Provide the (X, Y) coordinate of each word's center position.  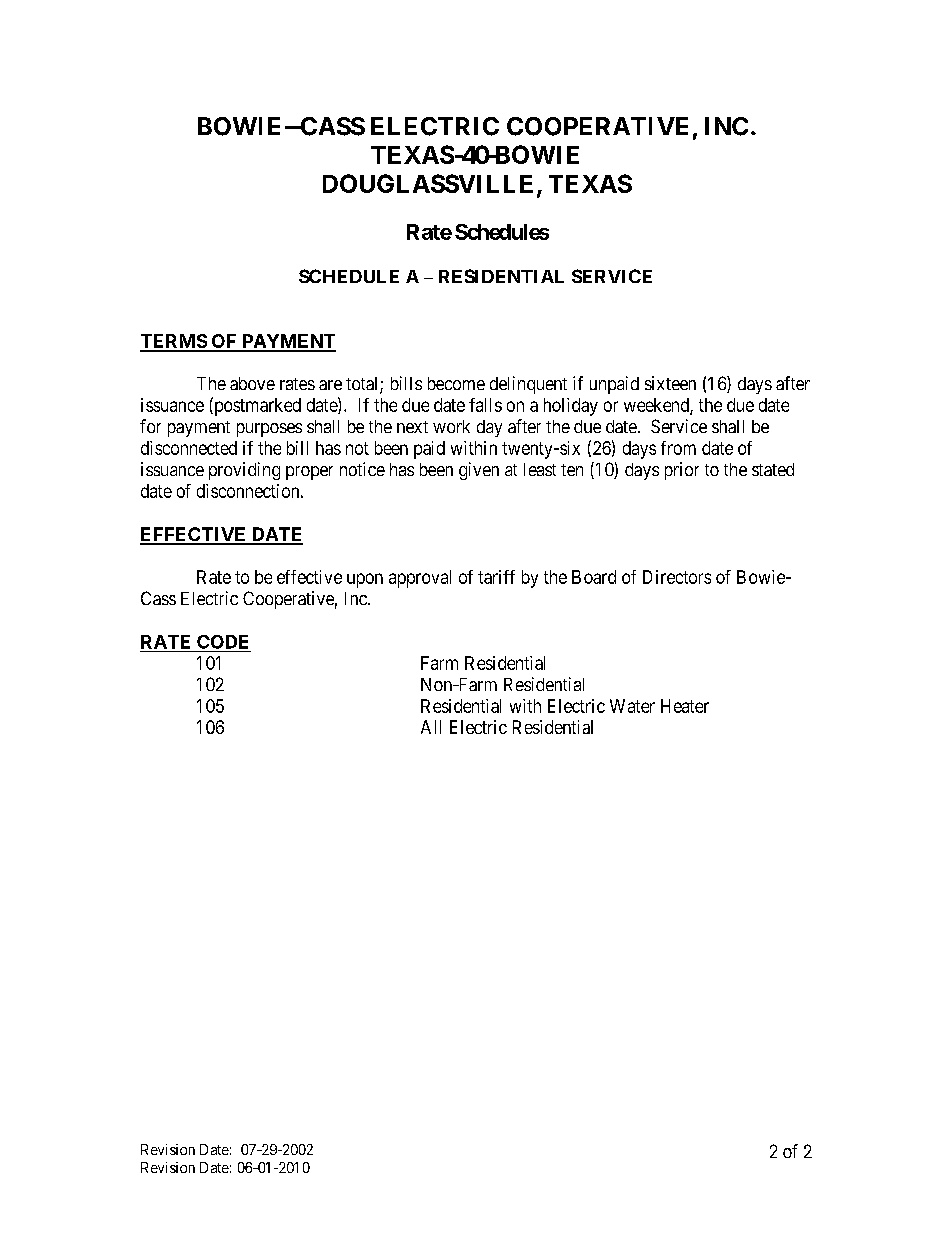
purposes (269, 430)
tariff (496, 577)
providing (244, 471)
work (451, 426)
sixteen (670, 383)
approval (420, 579)
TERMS (174, 342)
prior (682, 471)
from (678, 448)
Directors (677, 577)
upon (365, 580)
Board (594, 577)
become (456, 383)
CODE (222, 642)
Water (632, 706)
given (479, 471)
